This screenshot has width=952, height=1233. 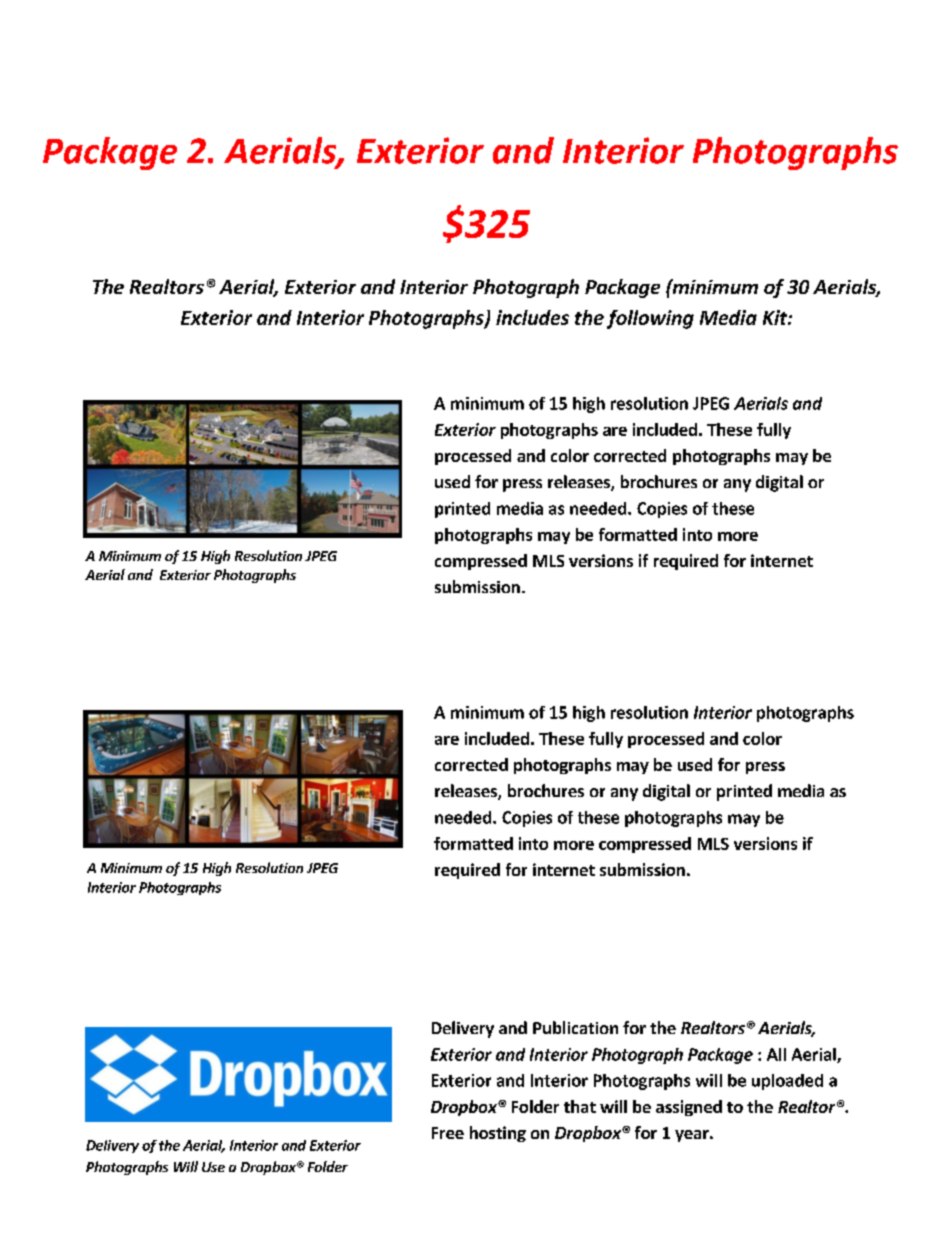 I want to click on that, so click(x=580, y=1106).
